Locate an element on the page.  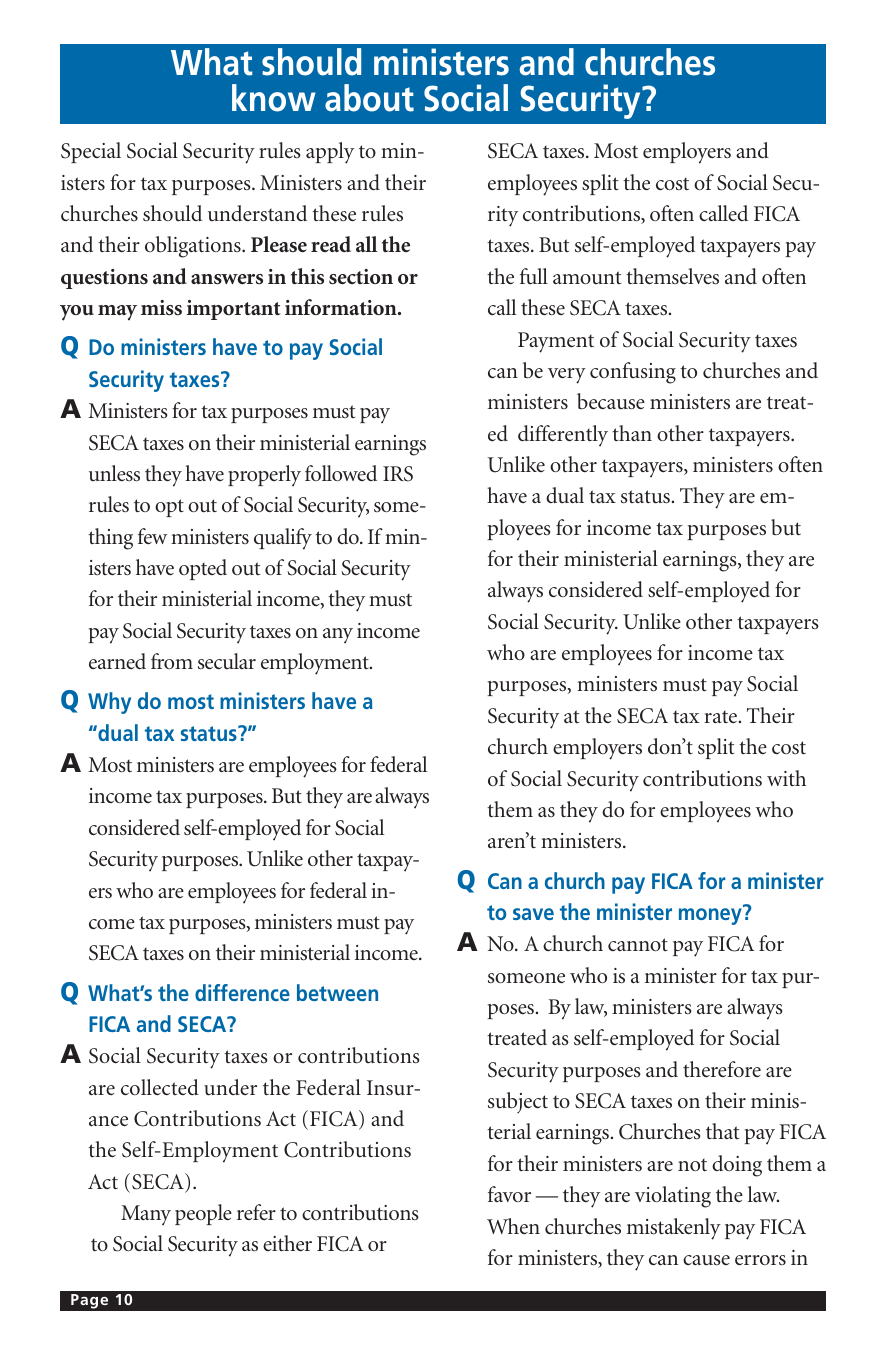
qualify is located at coordinates (283, 539).
